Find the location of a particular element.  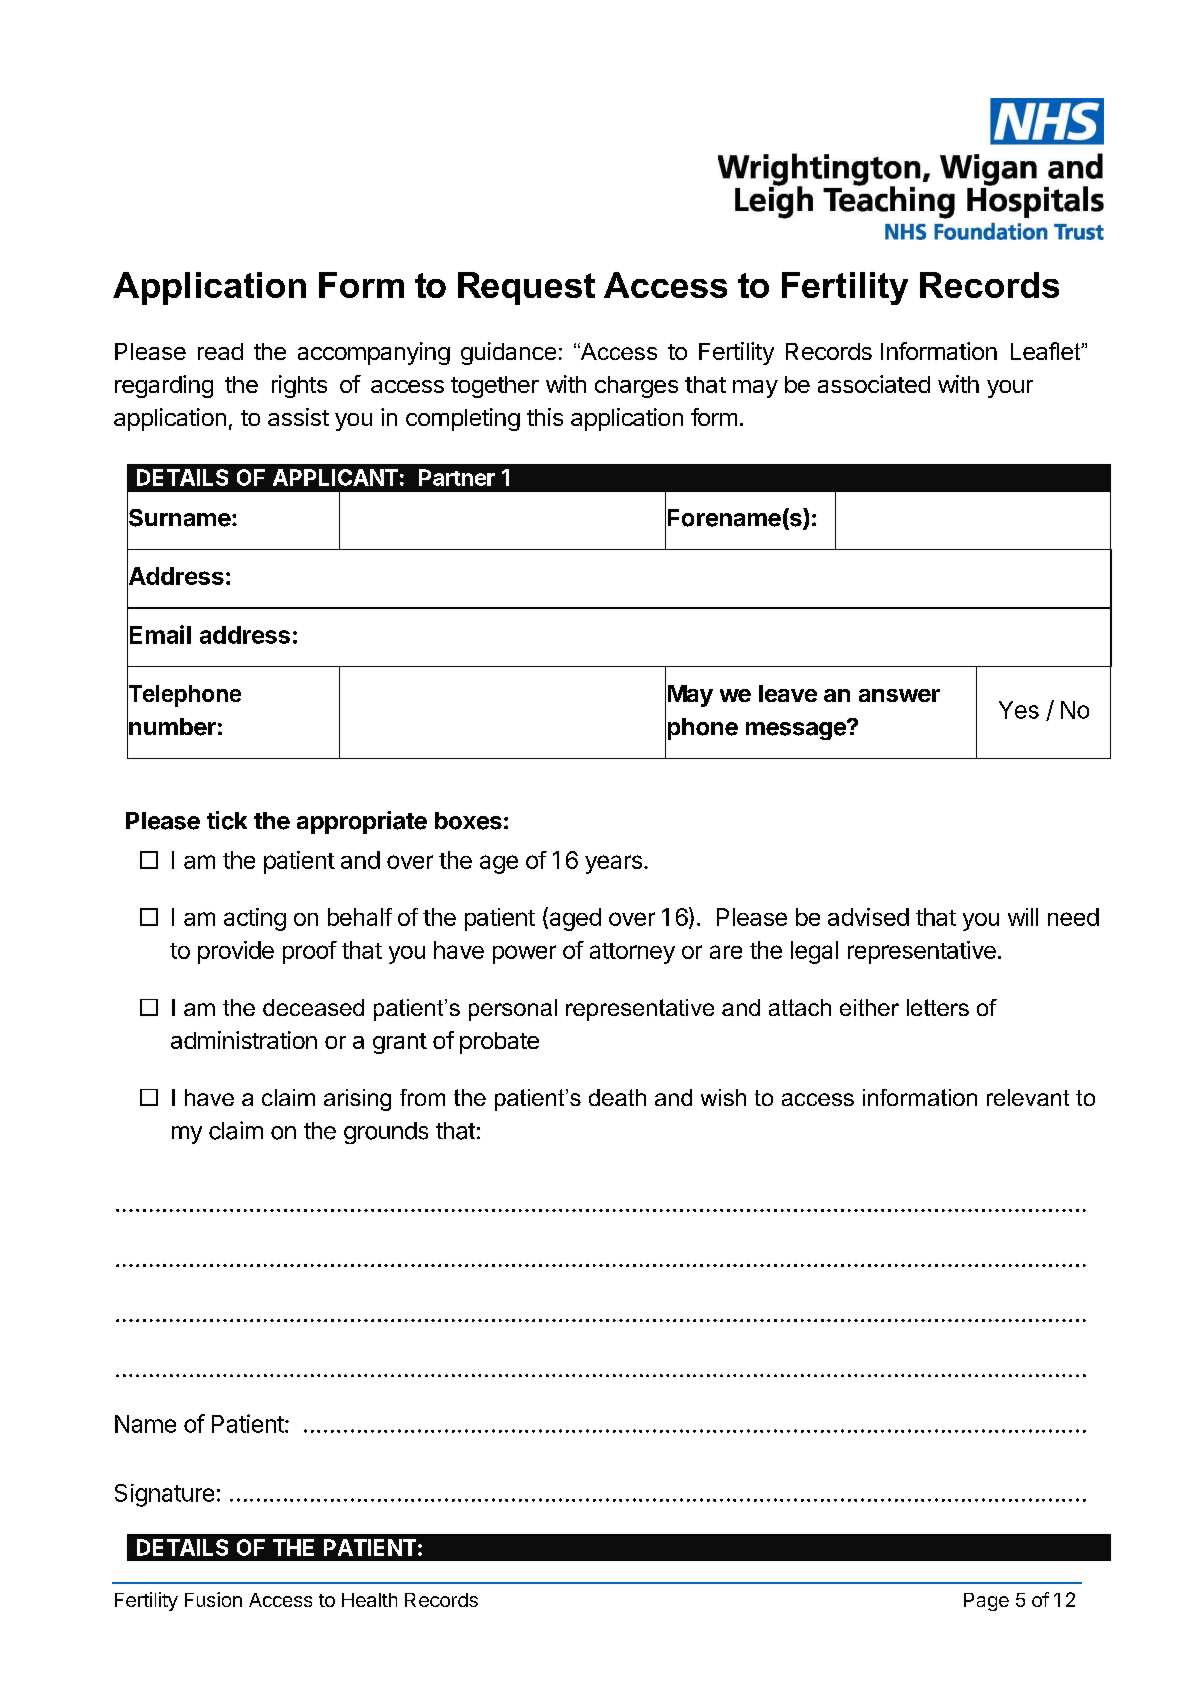

years is located at coordinates (613, 864).
